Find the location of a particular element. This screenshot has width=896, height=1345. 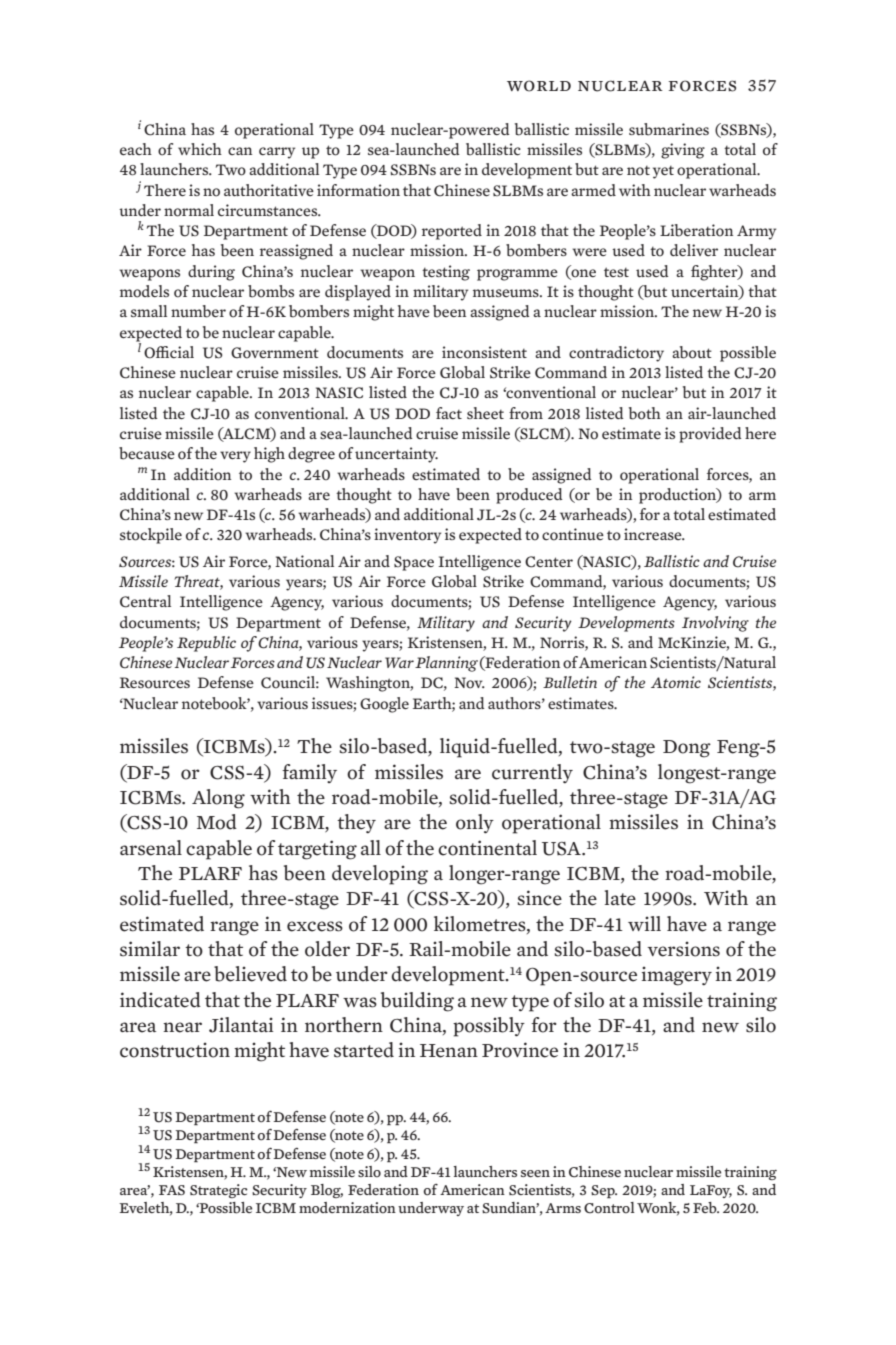

submarines is located at coordinates (669, 129).
